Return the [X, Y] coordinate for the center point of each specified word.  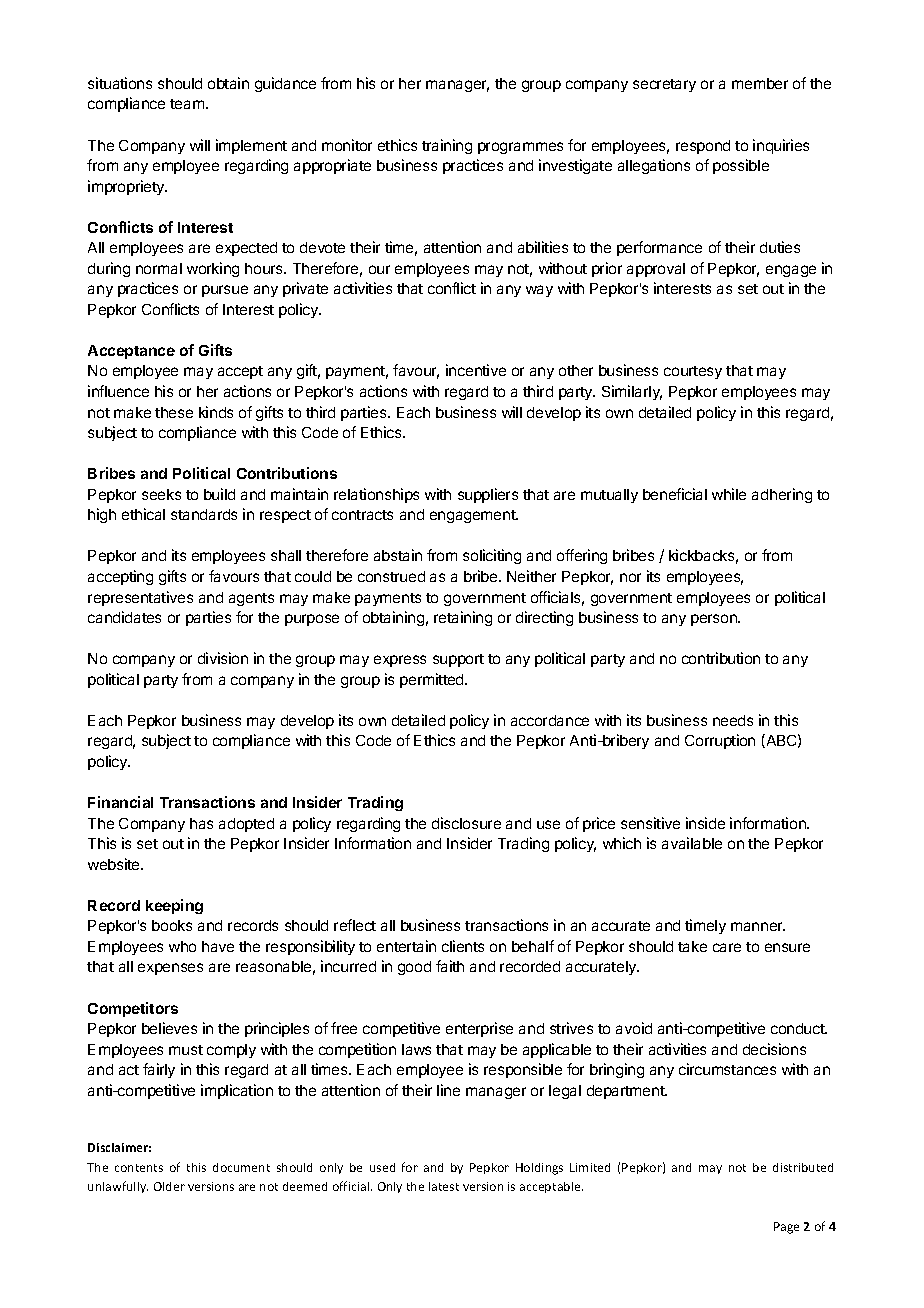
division [223, 658]
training [447, 146]
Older [169, 1186]
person [715, 620]
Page [786, 1228]
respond [703, 147]
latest [444, 1186]
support [458, 660]
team [188, 104]
